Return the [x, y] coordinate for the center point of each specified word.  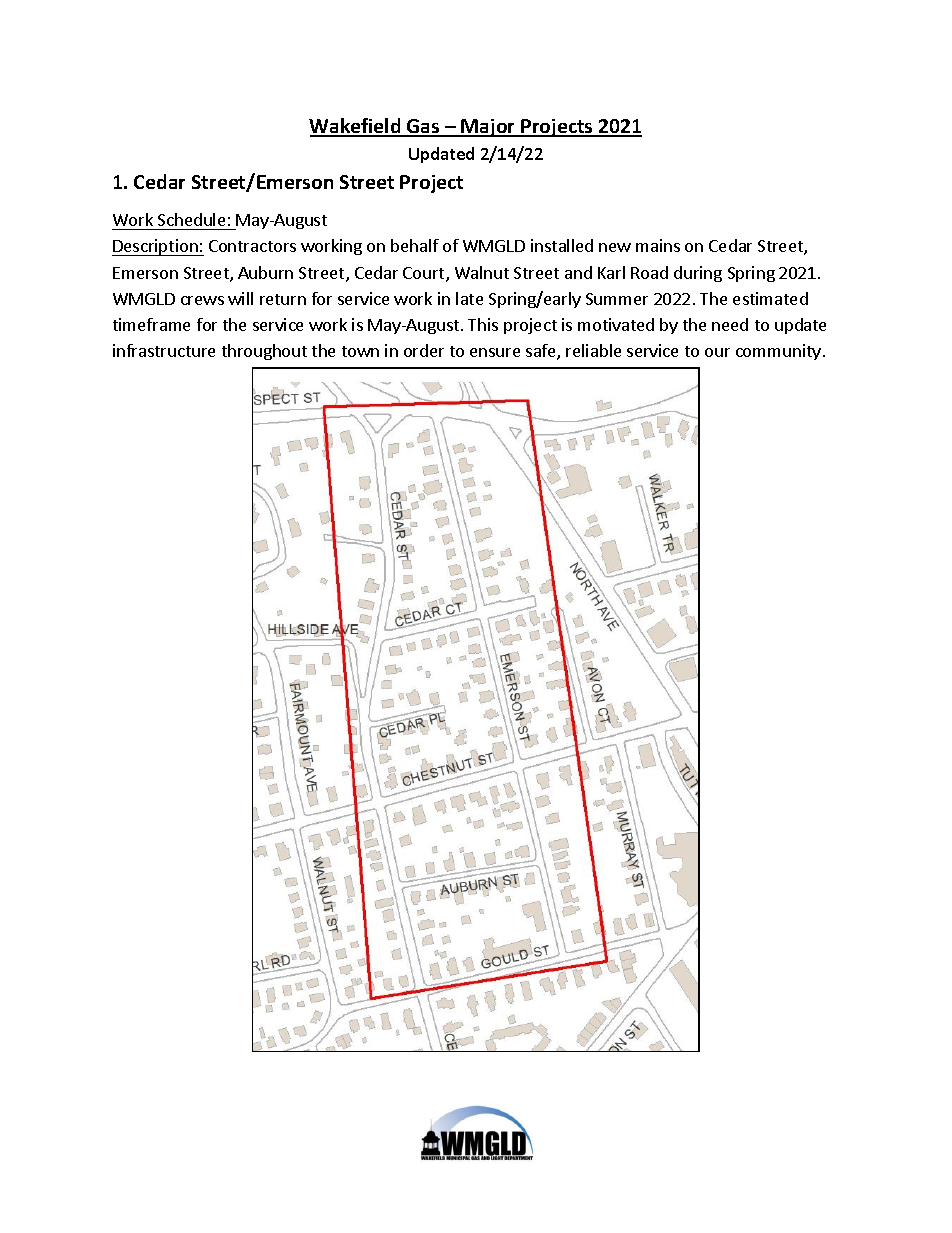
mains [658, 245]
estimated [770, 298]
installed [562, 245]
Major [489, 128]
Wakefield [356, 127]
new [615, 247]
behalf [415, 245]
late [469, 298]
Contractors [252, 246]
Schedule [191, 219]
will [240, 298]
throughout [264, 352]
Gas [423, 127]
